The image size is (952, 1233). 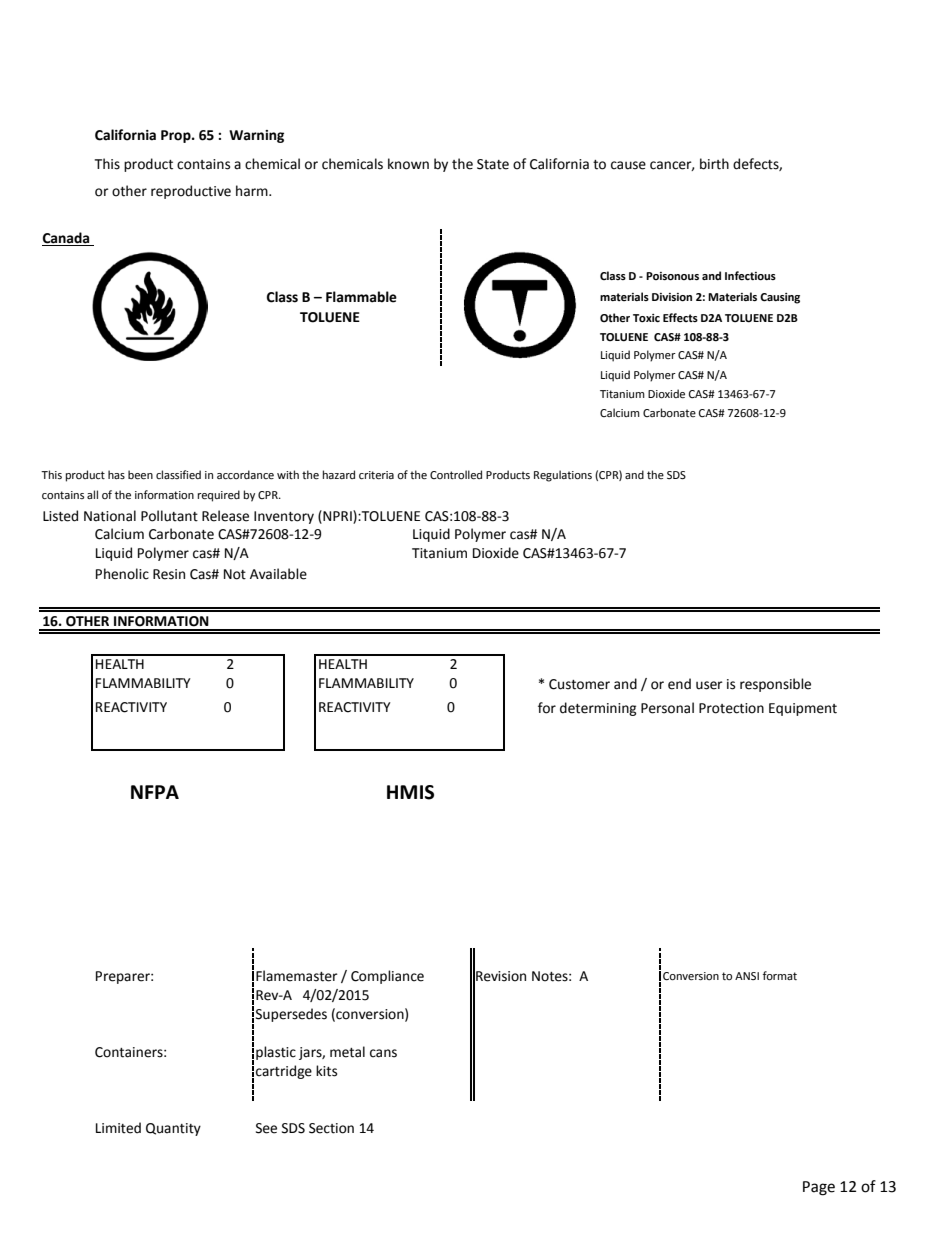 What do you see at coordinates (387, 977) in the page?
I see `Compliance` at bounding box center [387, 977].
